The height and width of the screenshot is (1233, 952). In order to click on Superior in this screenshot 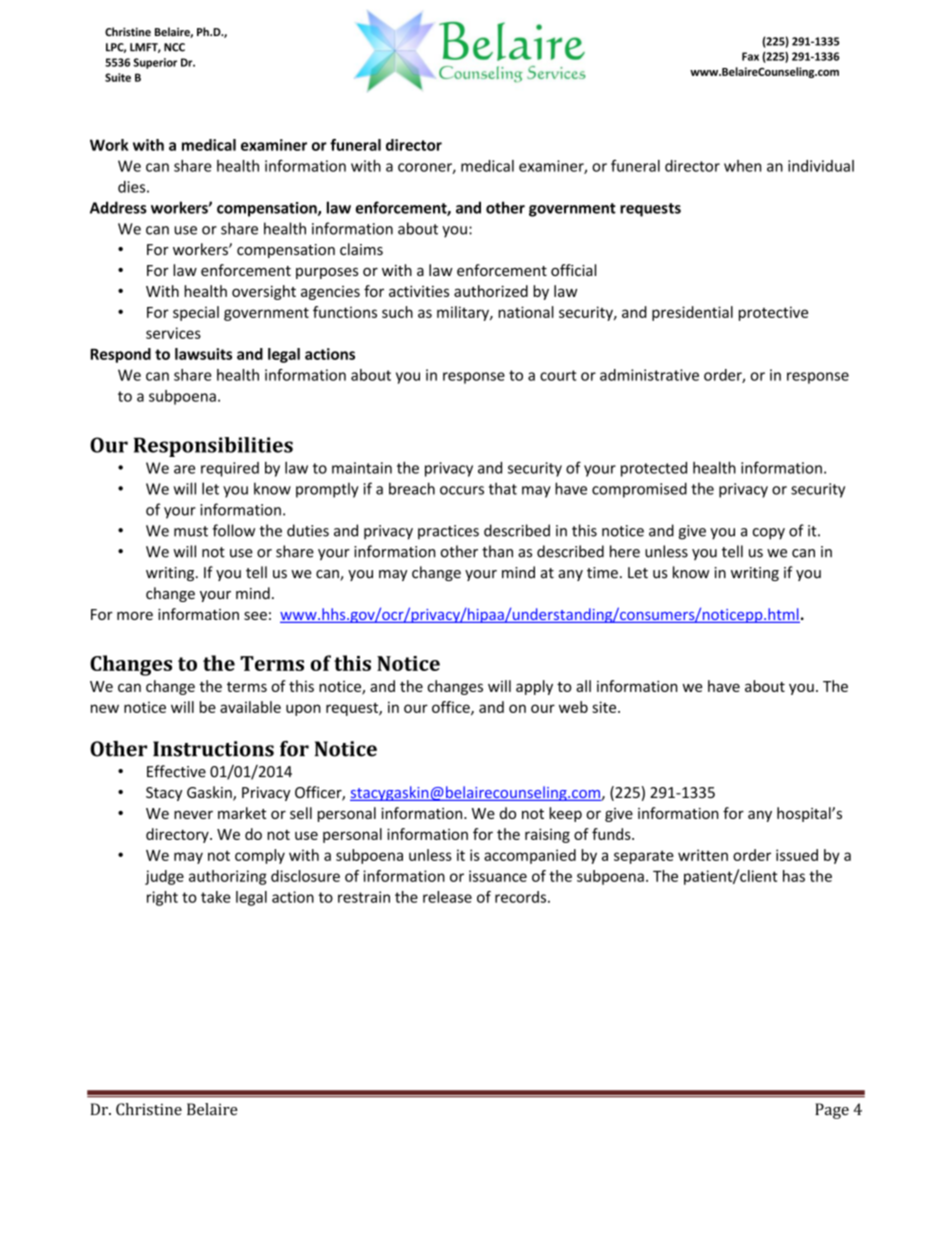, I will do `click(155, 63)`.
